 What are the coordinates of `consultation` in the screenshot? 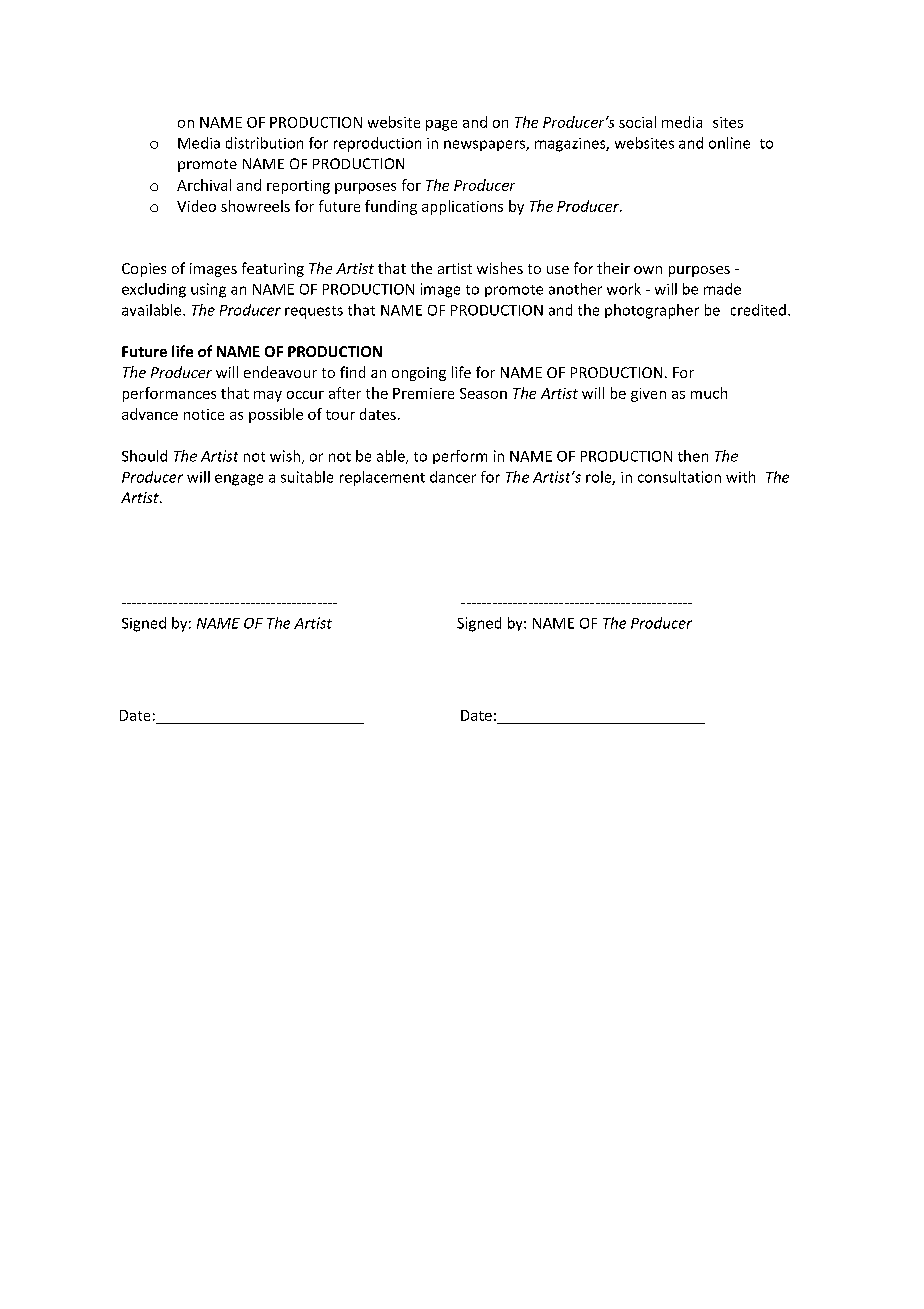 It's located at (679, 477).
